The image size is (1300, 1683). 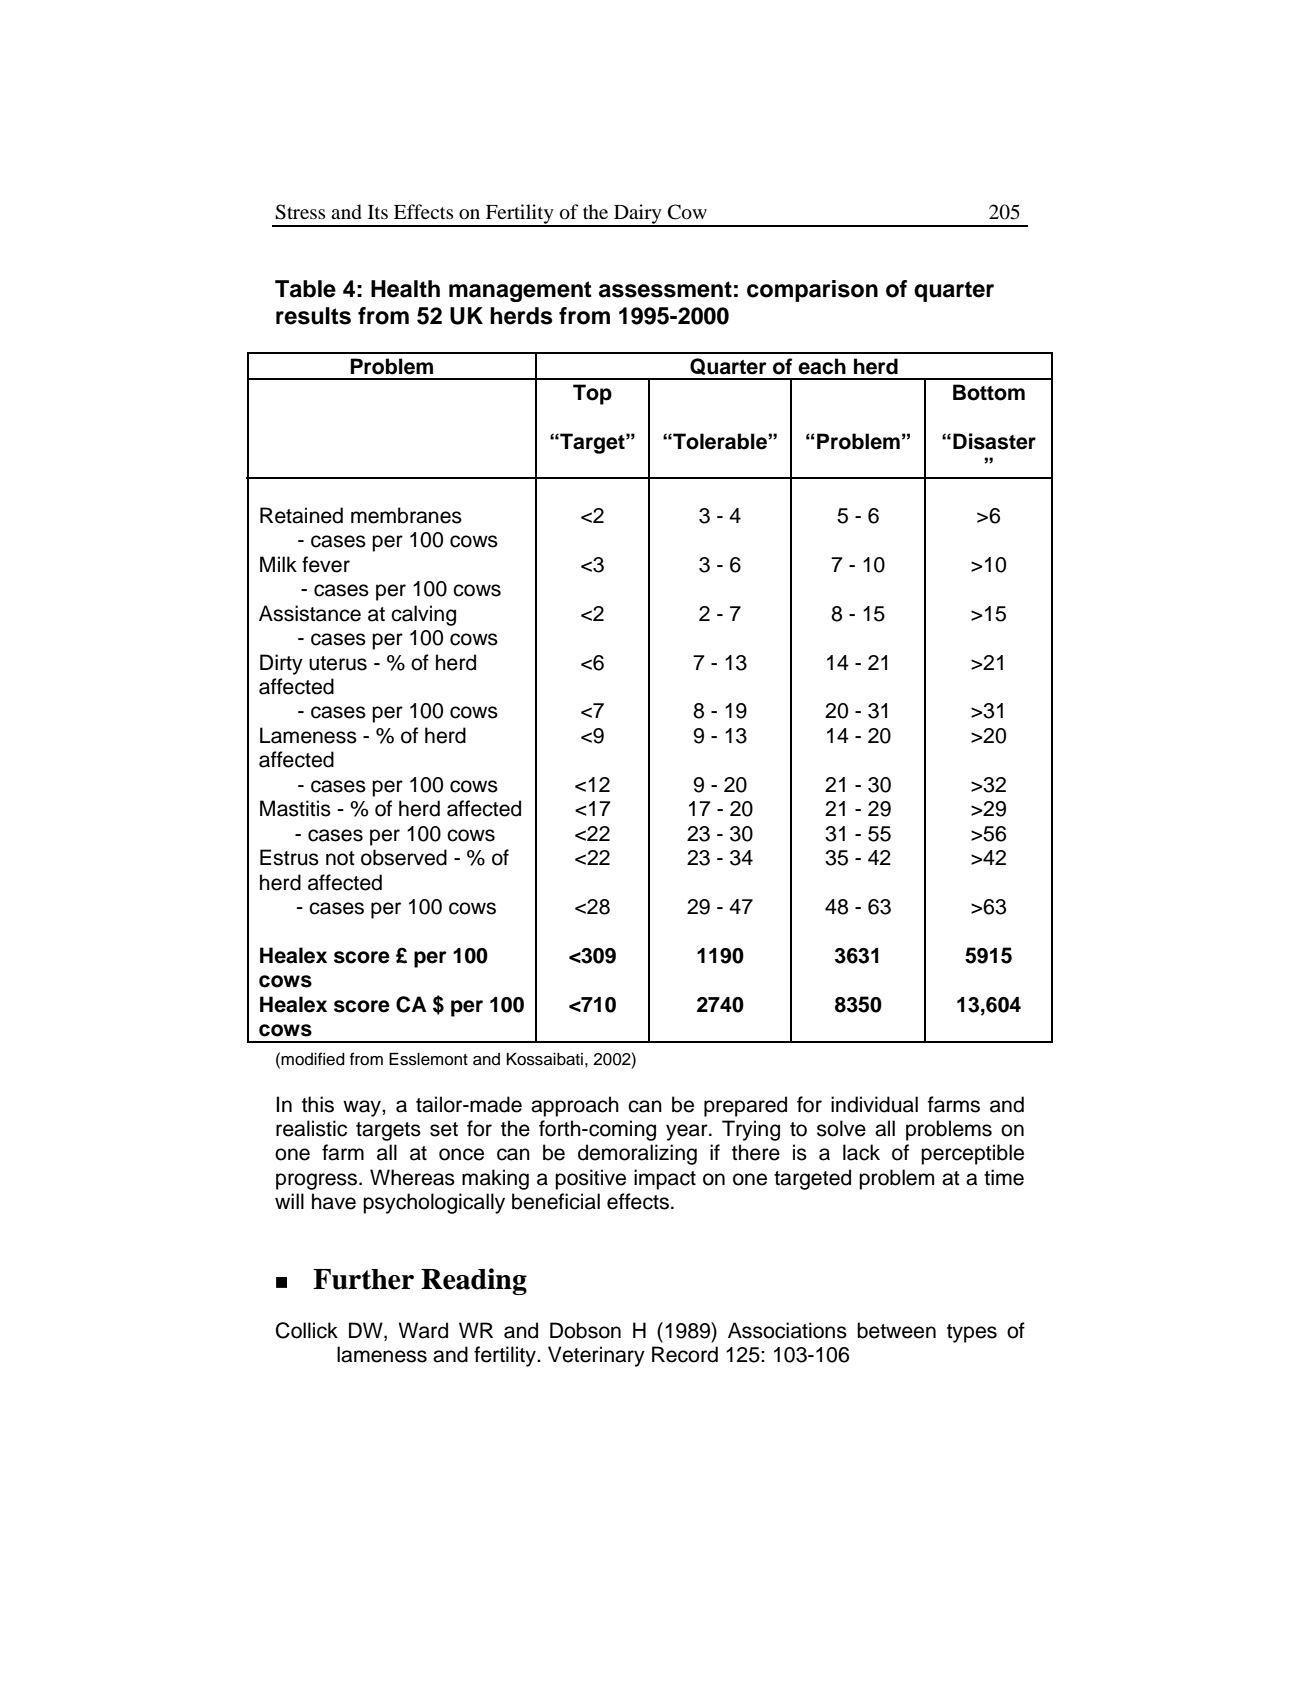 I want to click on Further, so click(x=363, y=1279).
